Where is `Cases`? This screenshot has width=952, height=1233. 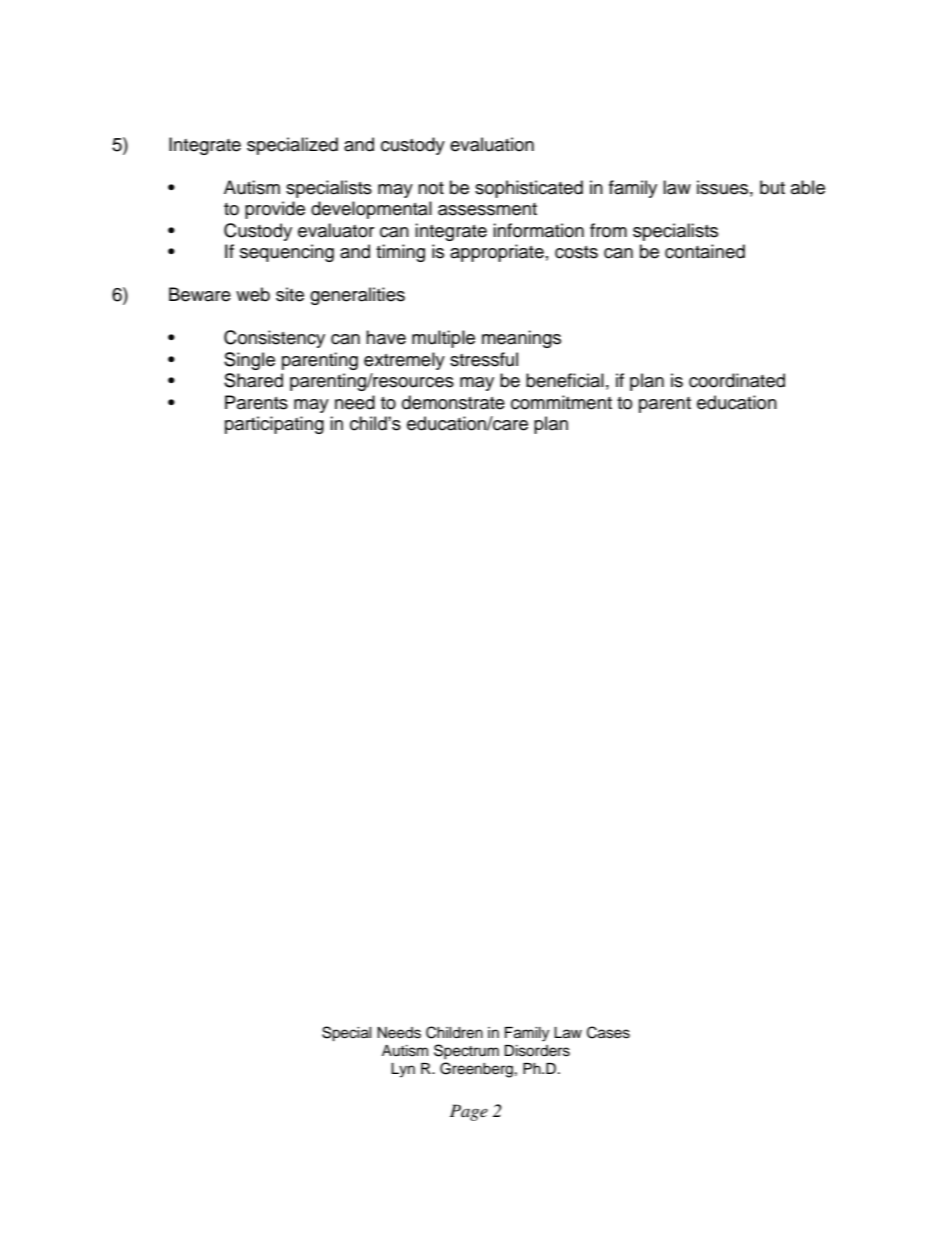
Cases is located at coordinates (608, 1032).
